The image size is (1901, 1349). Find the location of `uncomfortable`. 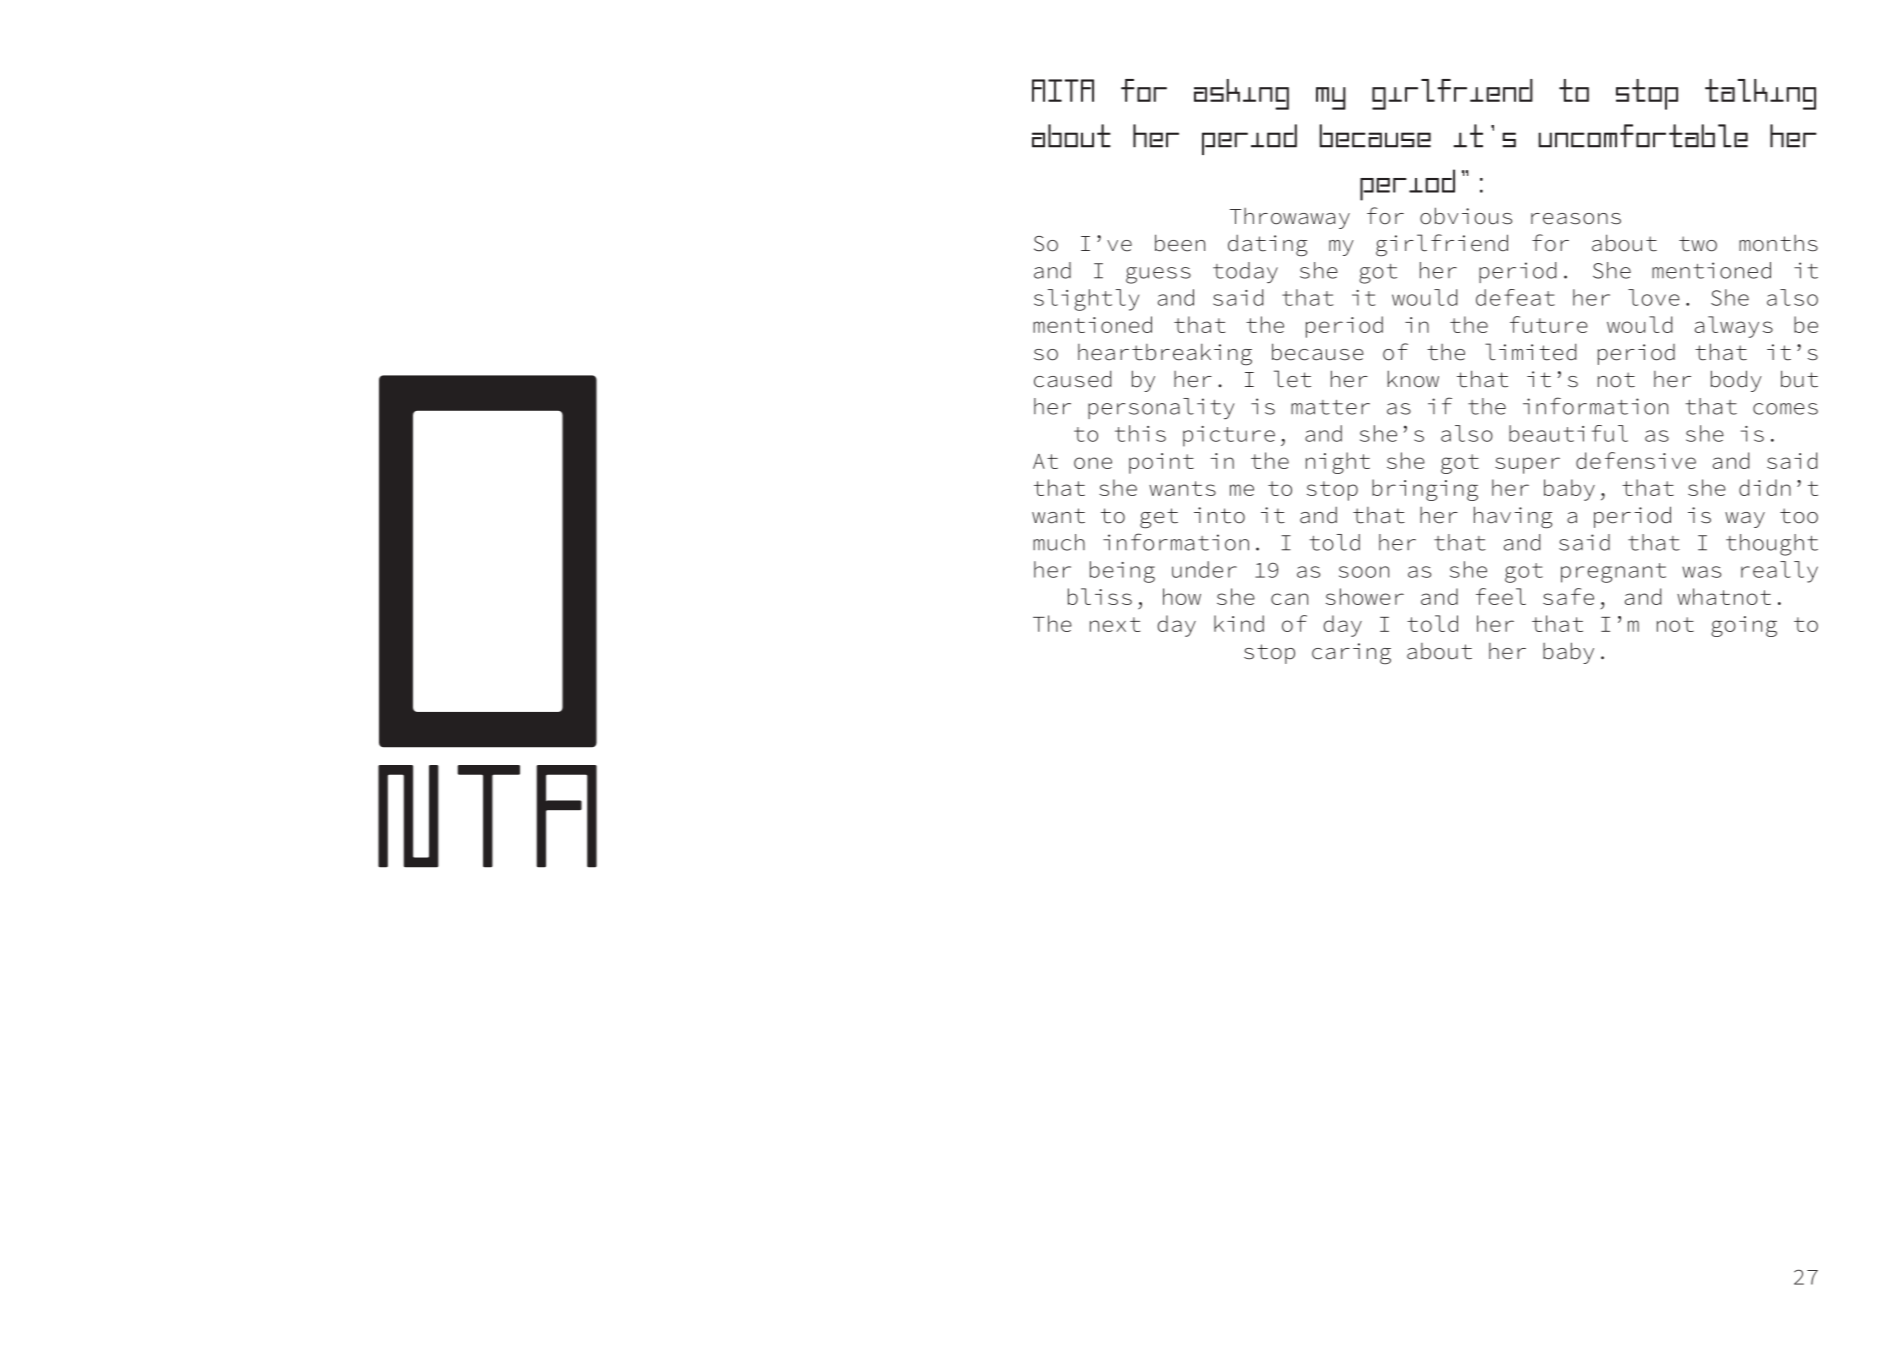

uncomfortable is located at coordinates (1643, 136).
